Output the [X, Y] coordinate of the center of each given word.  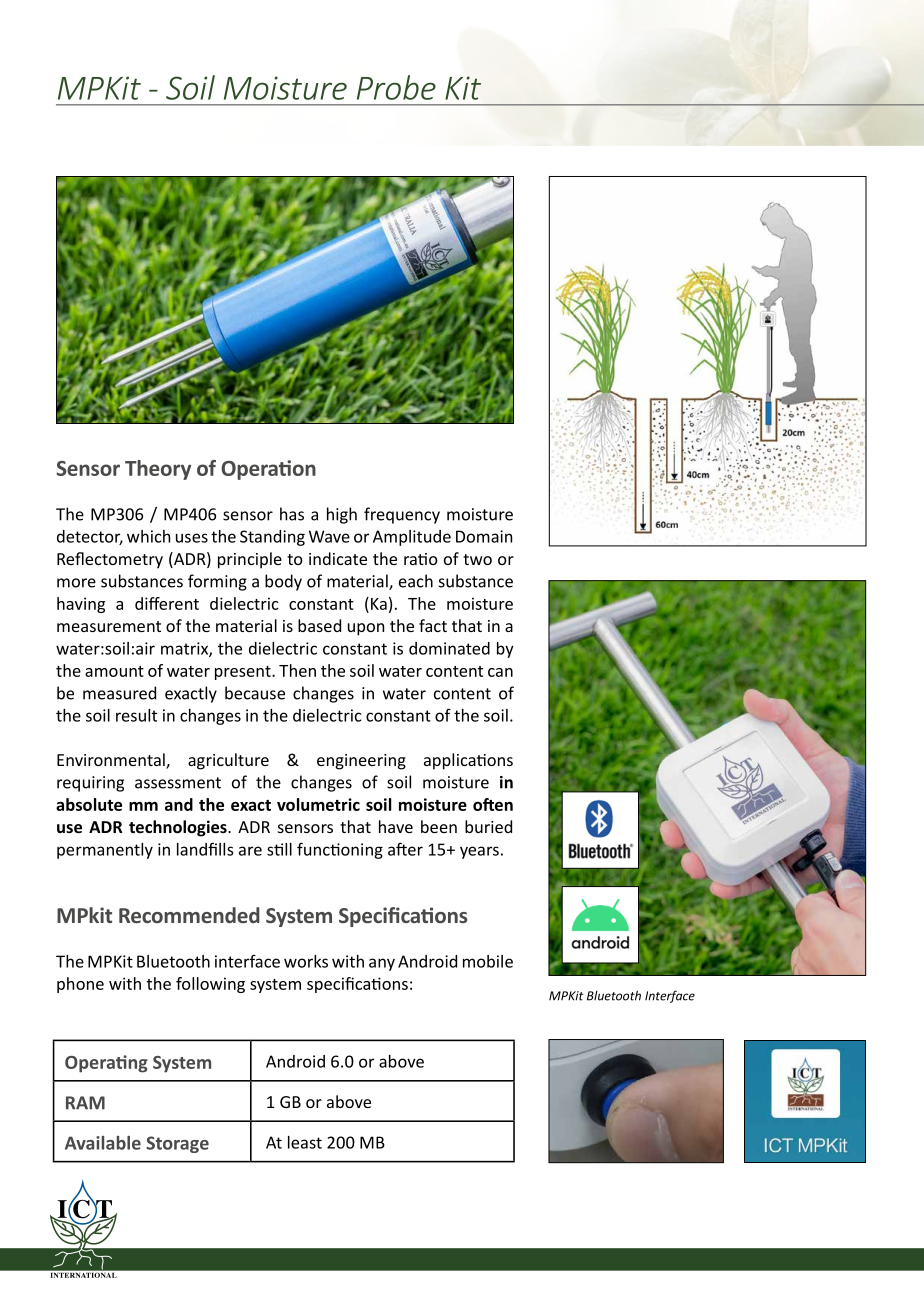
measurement [109, 626]
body [283, 582]
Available [103, 1143]
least [305, 1142]
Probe [396, 87]
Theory [158, 470]
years [479, 852]
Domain [484, 536]
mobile [488, 961]
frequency [402, 515]
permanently [105, 851]
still [279, 849]
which [148, 536]
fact [433, 625]
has [292, 514]
